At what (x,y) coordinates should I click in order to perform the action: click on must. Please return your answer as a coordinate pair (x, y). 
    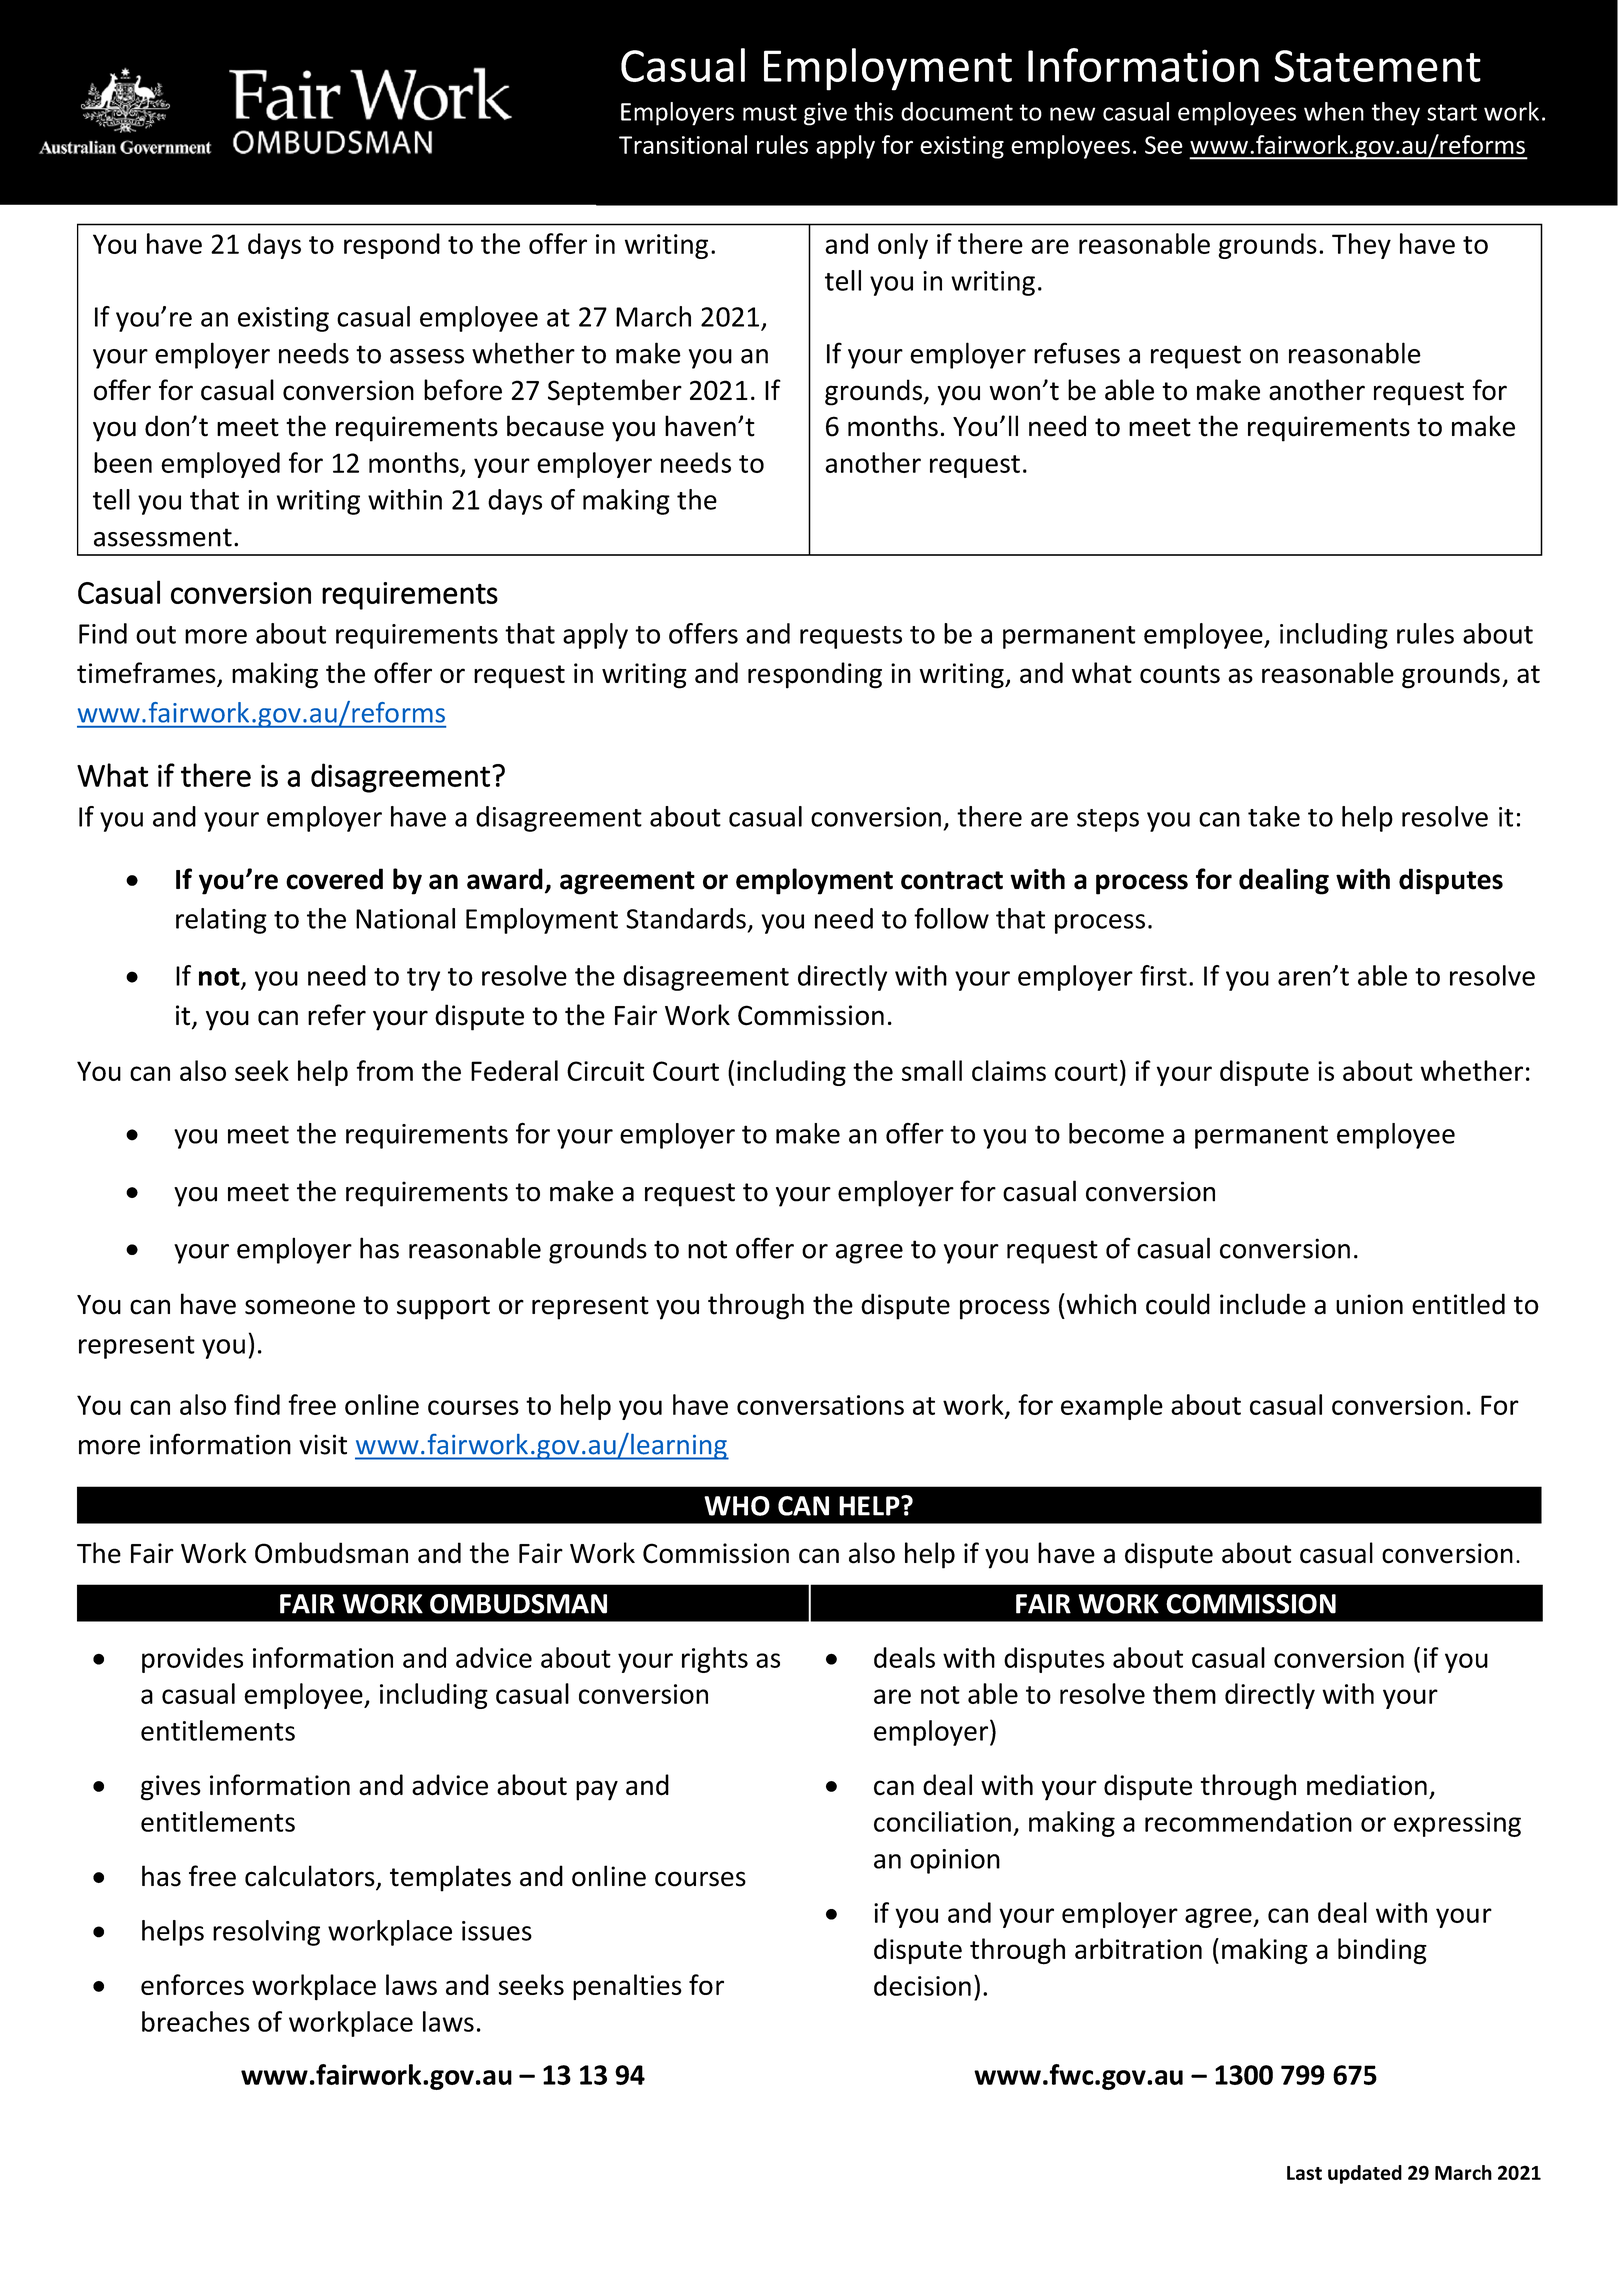
    Looking at the image, I should click on (770, 112).
